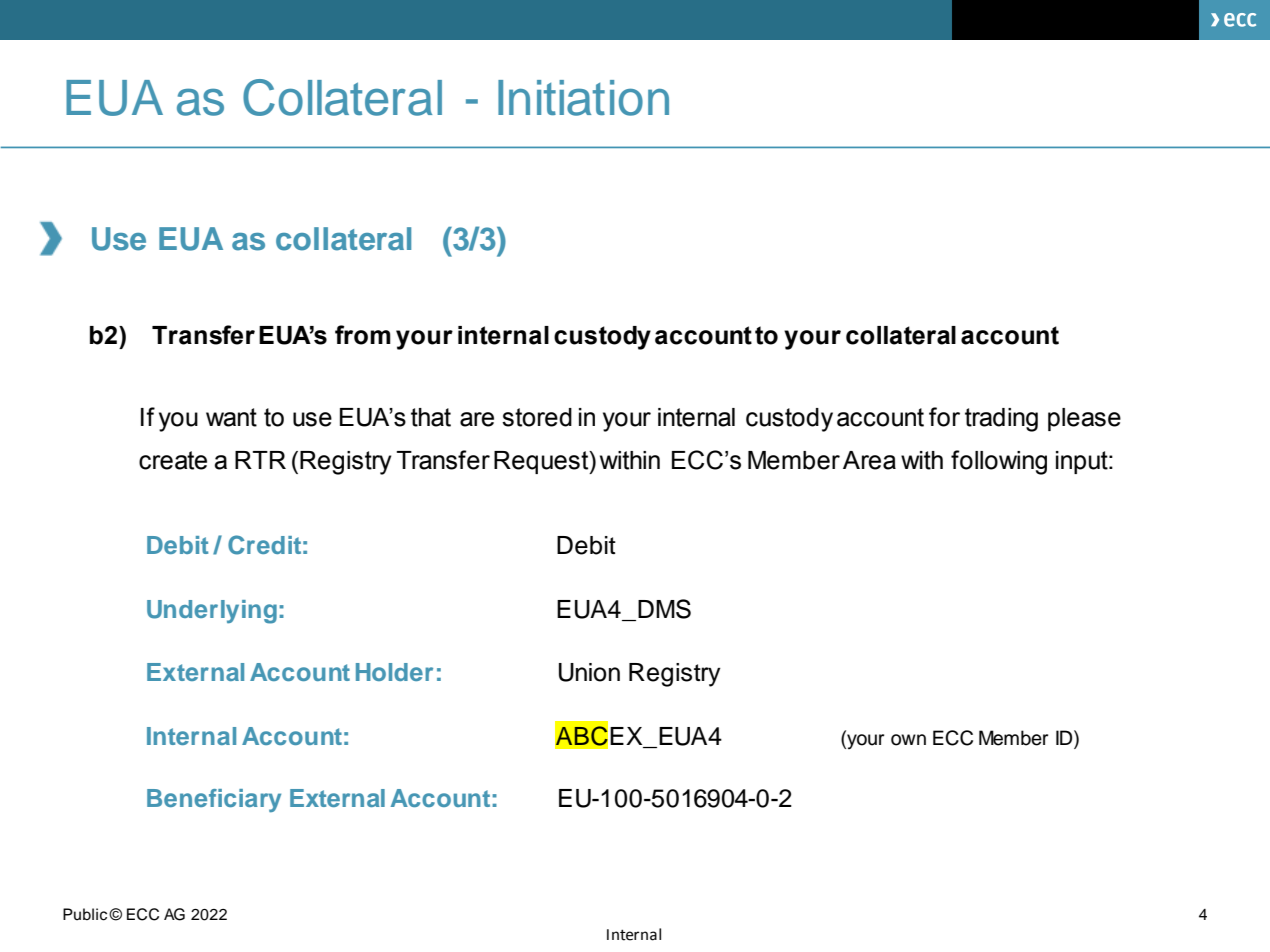  I want to click on want, so click(231, 417).
